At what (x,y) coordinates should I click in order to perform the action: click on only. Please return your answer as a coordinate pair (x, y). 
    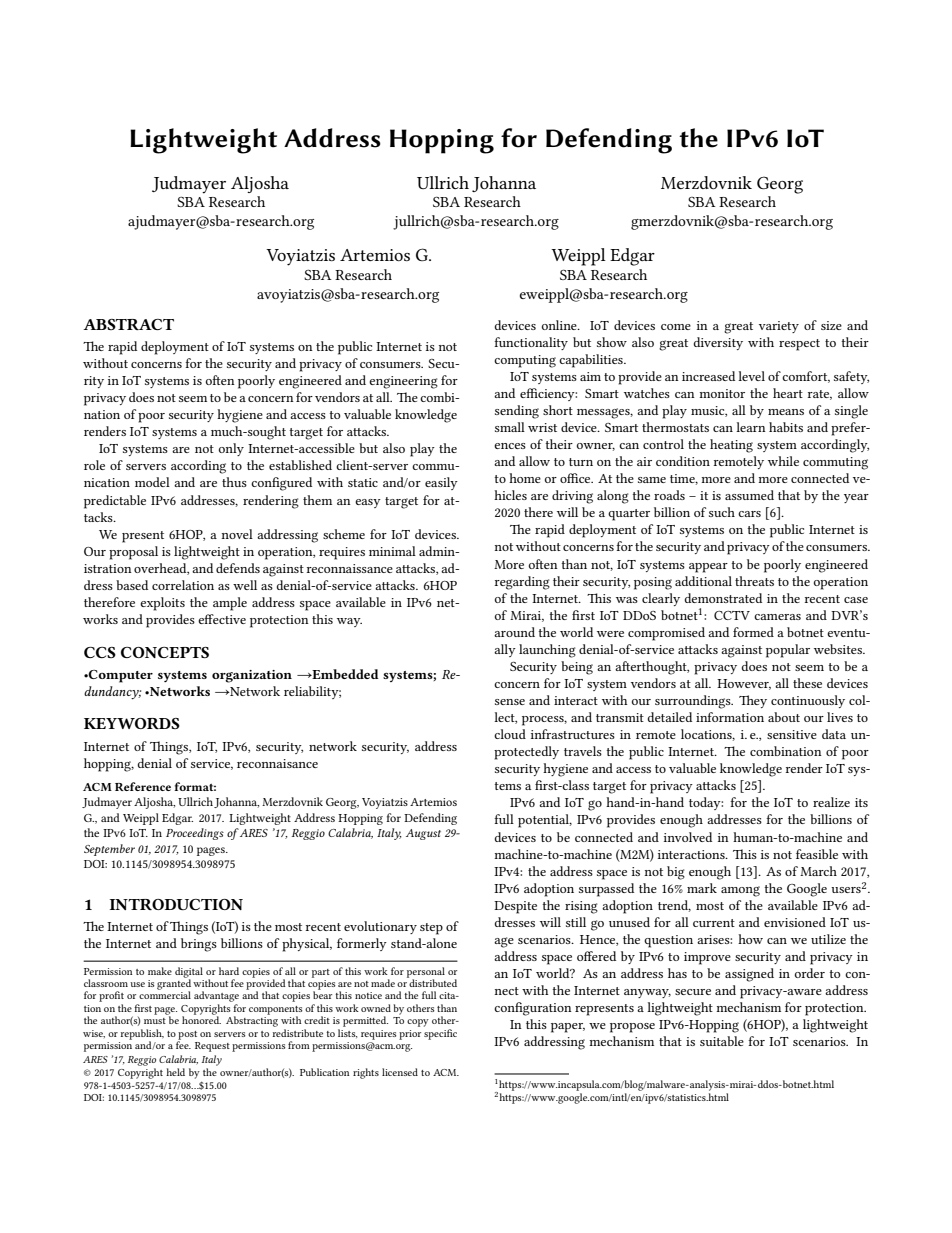
    Looking at the image, I should click on (231, 449).
